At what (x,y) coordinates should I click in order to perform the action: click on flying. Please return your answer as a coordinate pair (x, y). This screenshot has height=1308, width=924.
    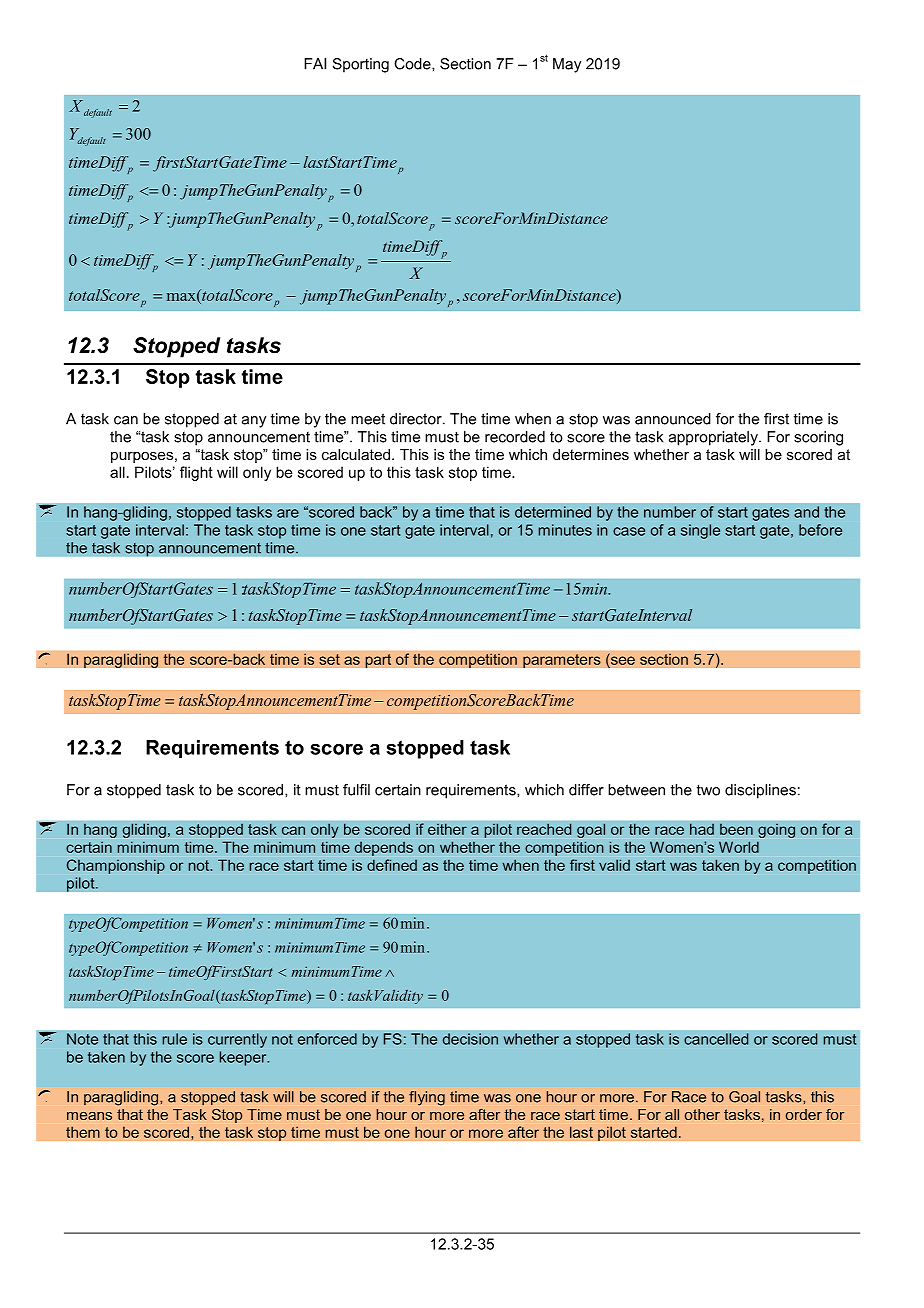
    Looking at the image, I should click on (427, 1098).
